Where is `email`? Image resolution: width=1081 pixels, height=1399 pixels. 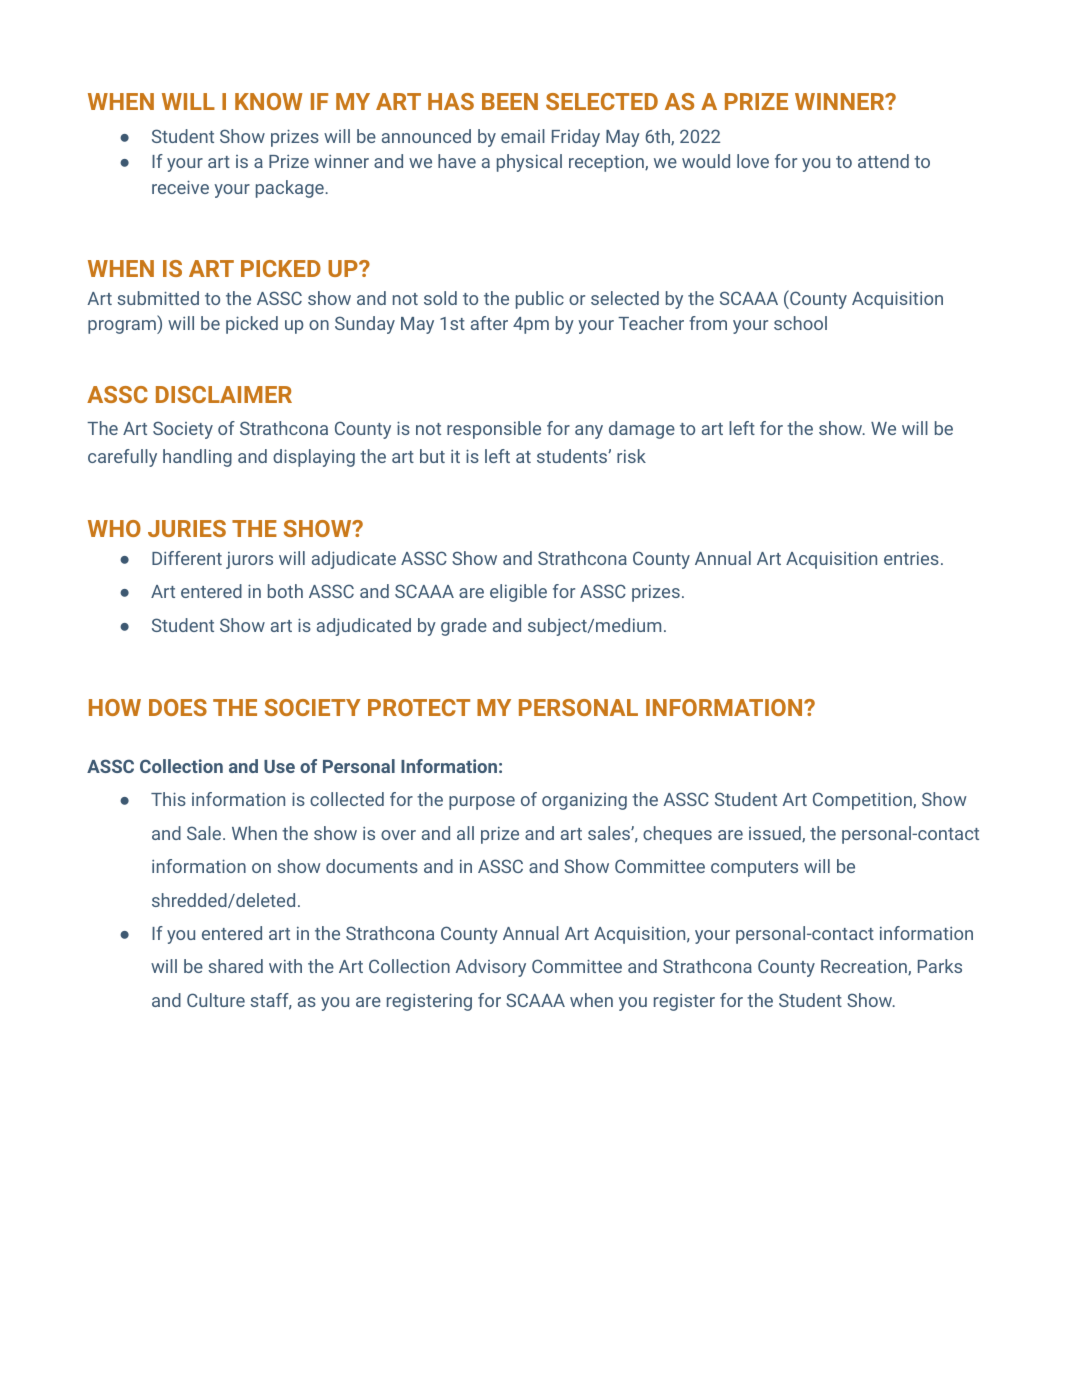 email is located at coordinates (523, 136).
